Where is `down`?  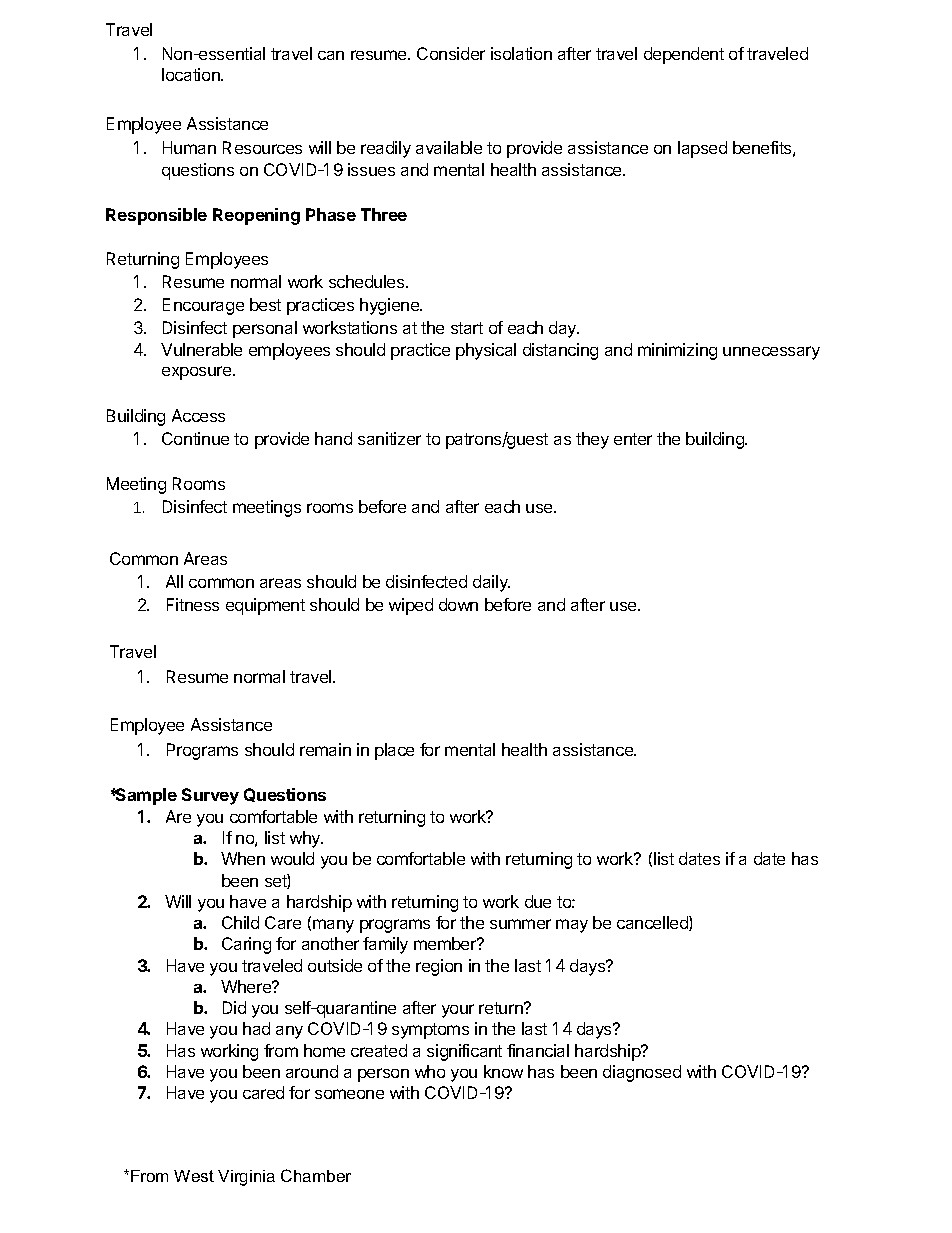
down is located at coordinates (458, 604).
